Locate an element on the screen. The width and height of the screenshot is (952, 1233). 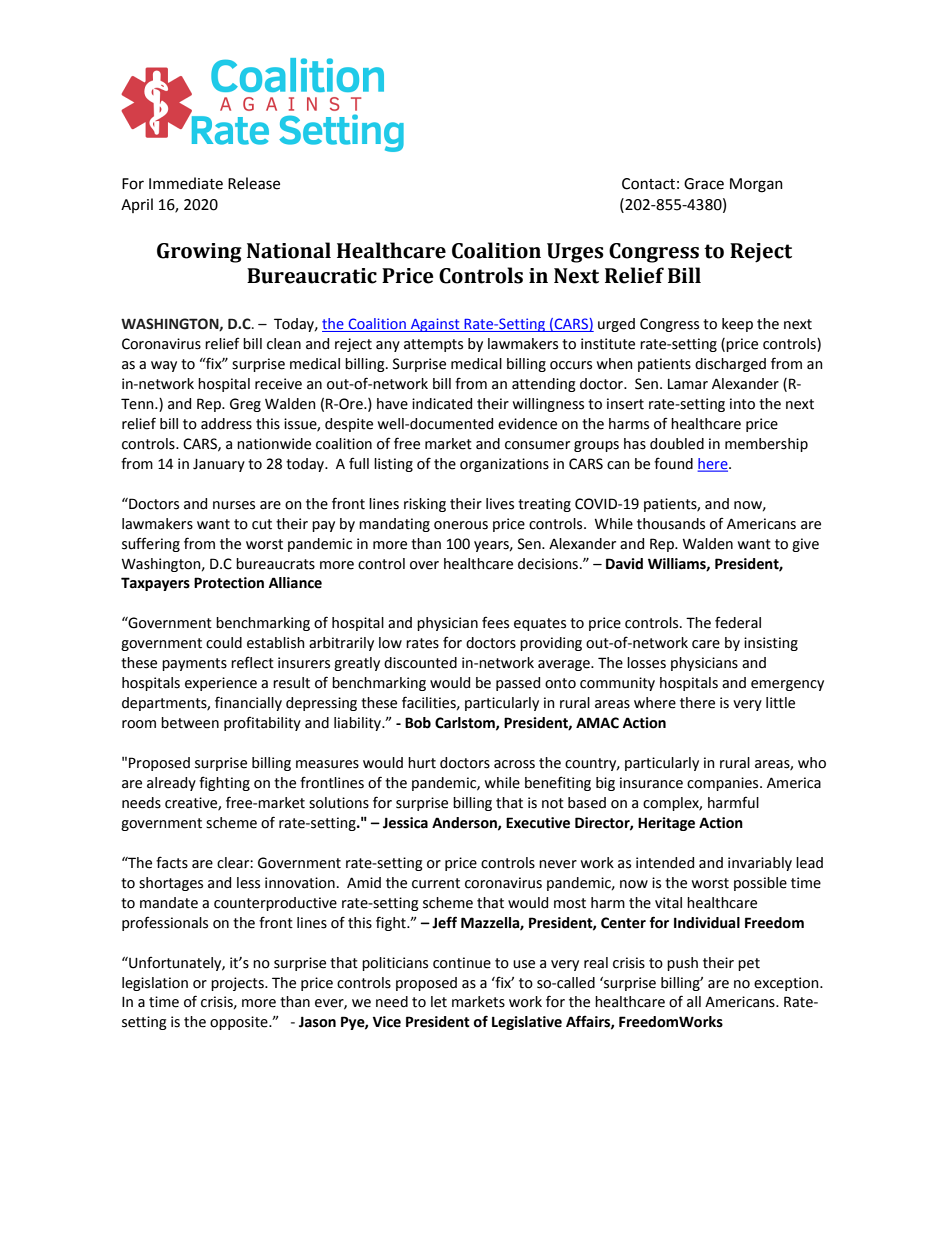
Morgan is located at coordinates (756, 185).
